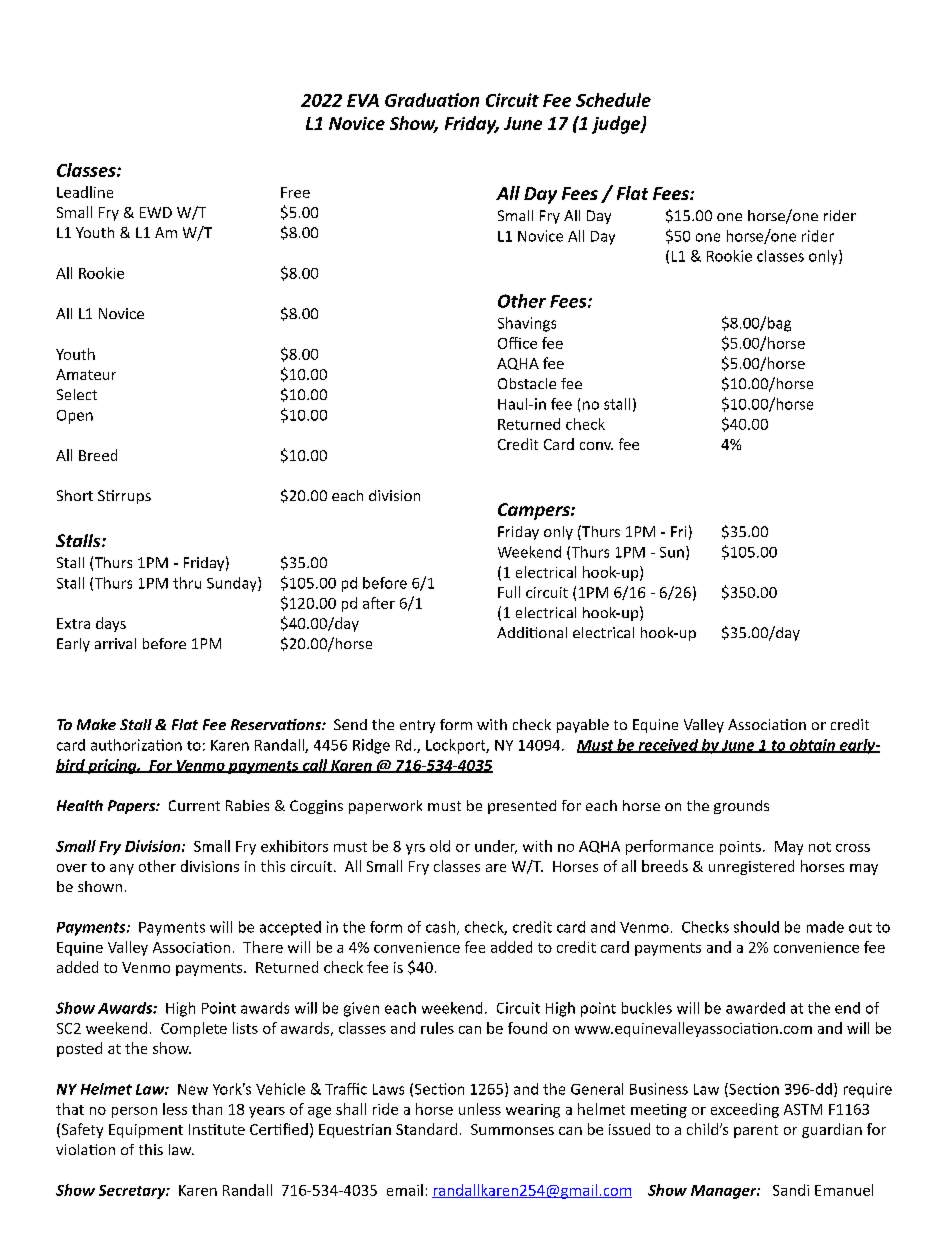 This page has width=952, height=1233. Describe the element at coordinates (756, 1131) in the page. I see `parent` at that location.
